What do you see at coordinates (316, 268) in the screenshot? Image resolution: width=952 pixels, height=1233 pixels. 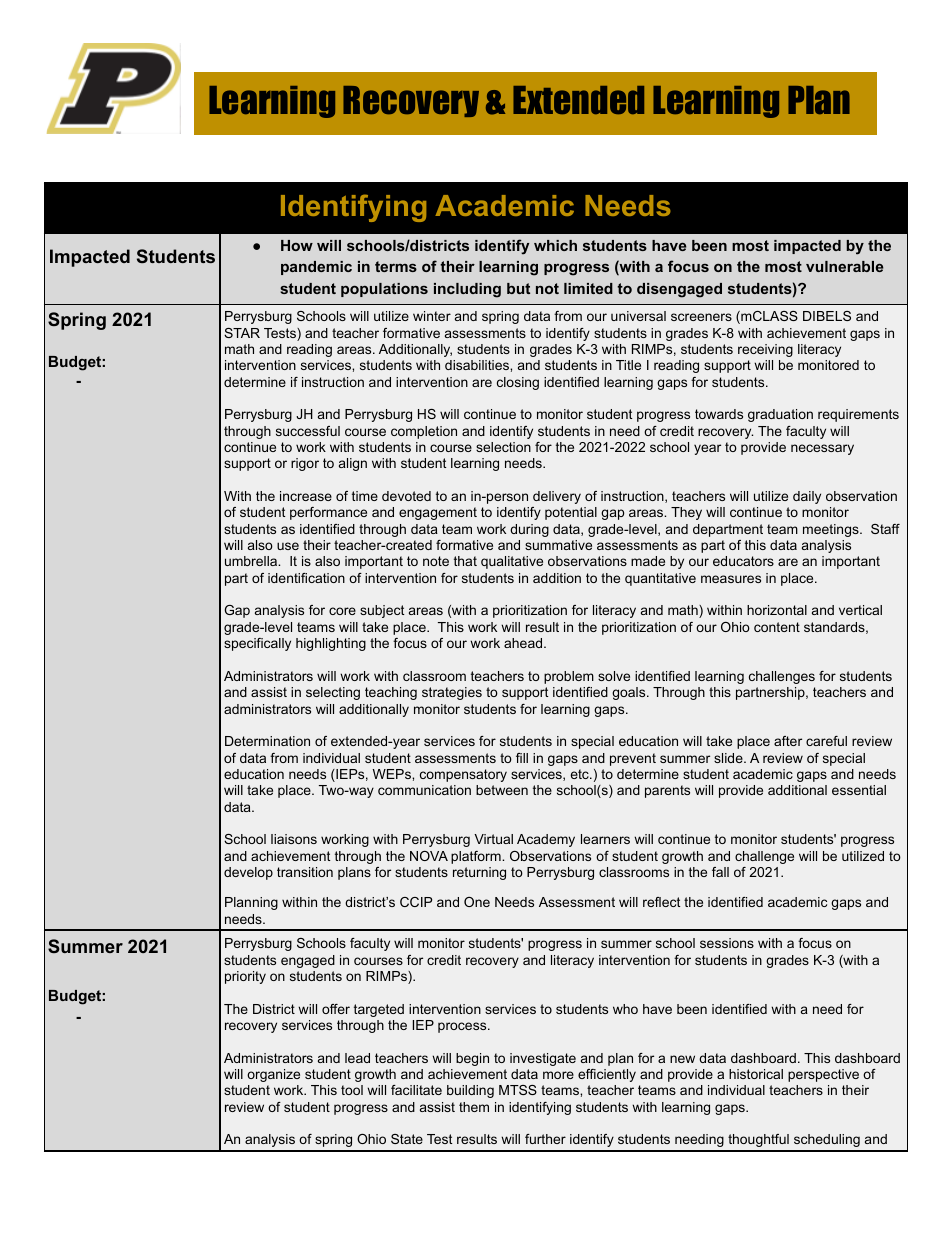 I see `pandemic` at bounding box center [316, 268].
